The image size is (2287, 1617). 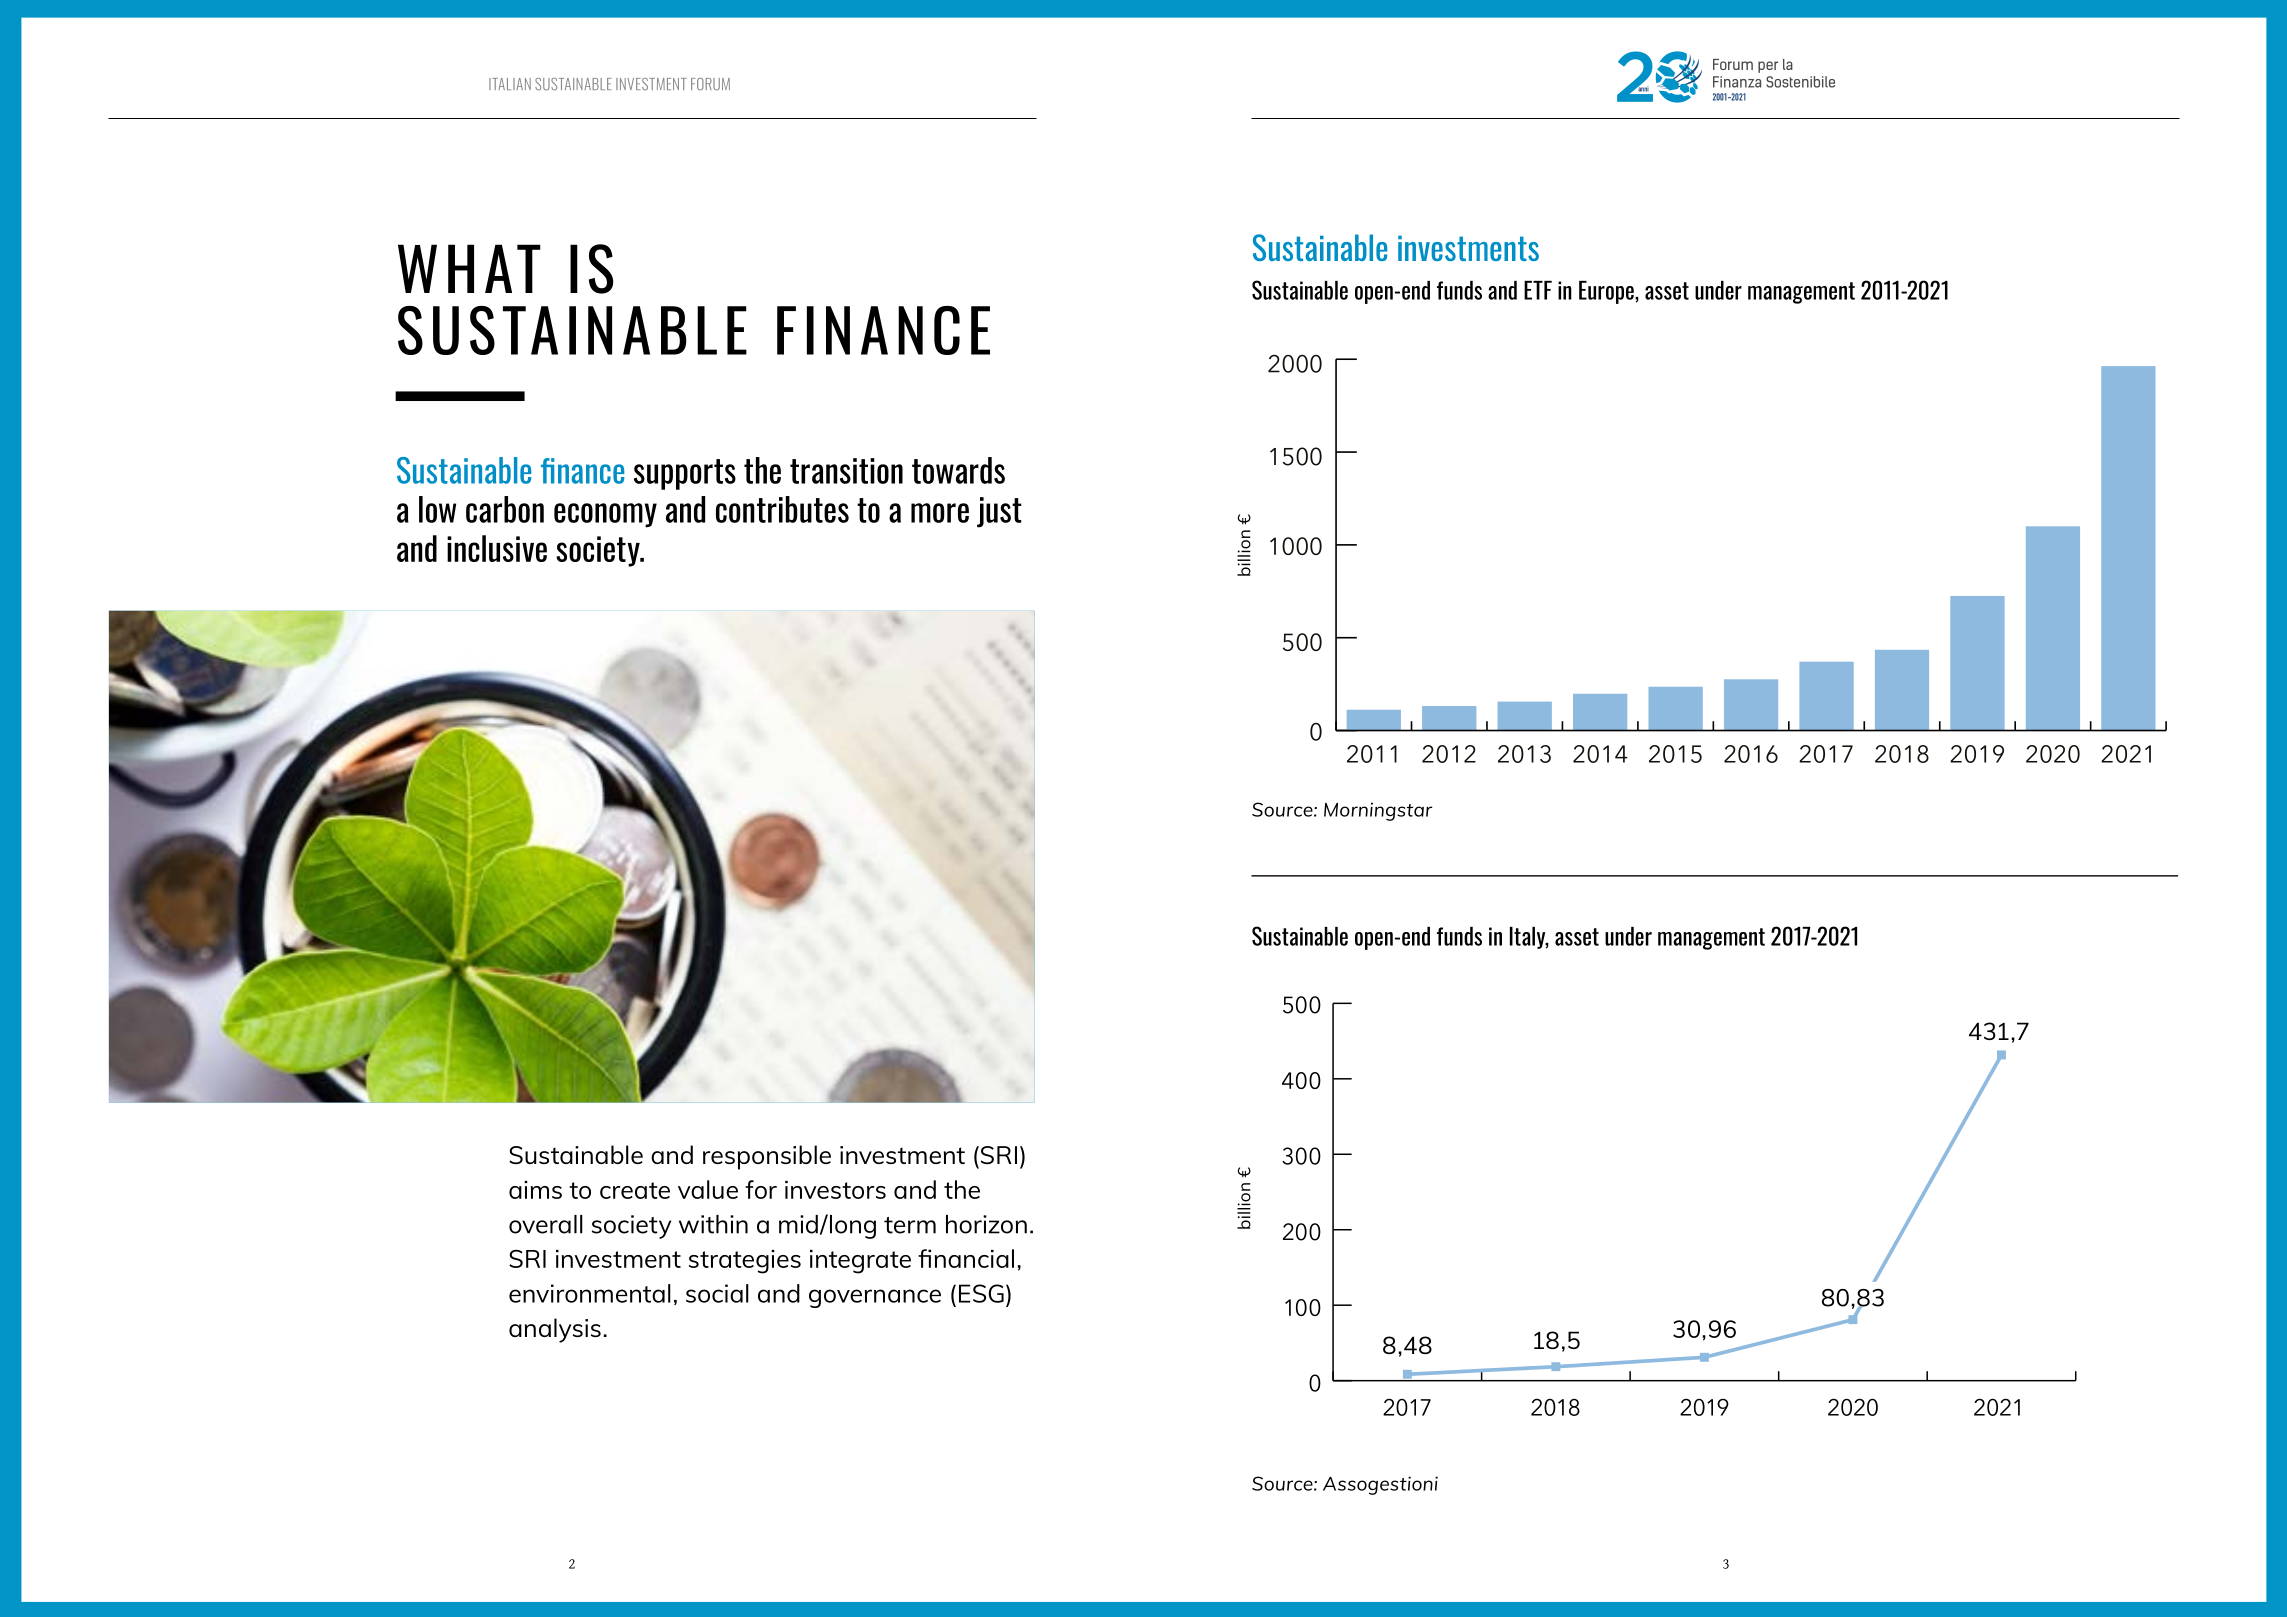 I want to click on towards, so click(x=958, y=470).
